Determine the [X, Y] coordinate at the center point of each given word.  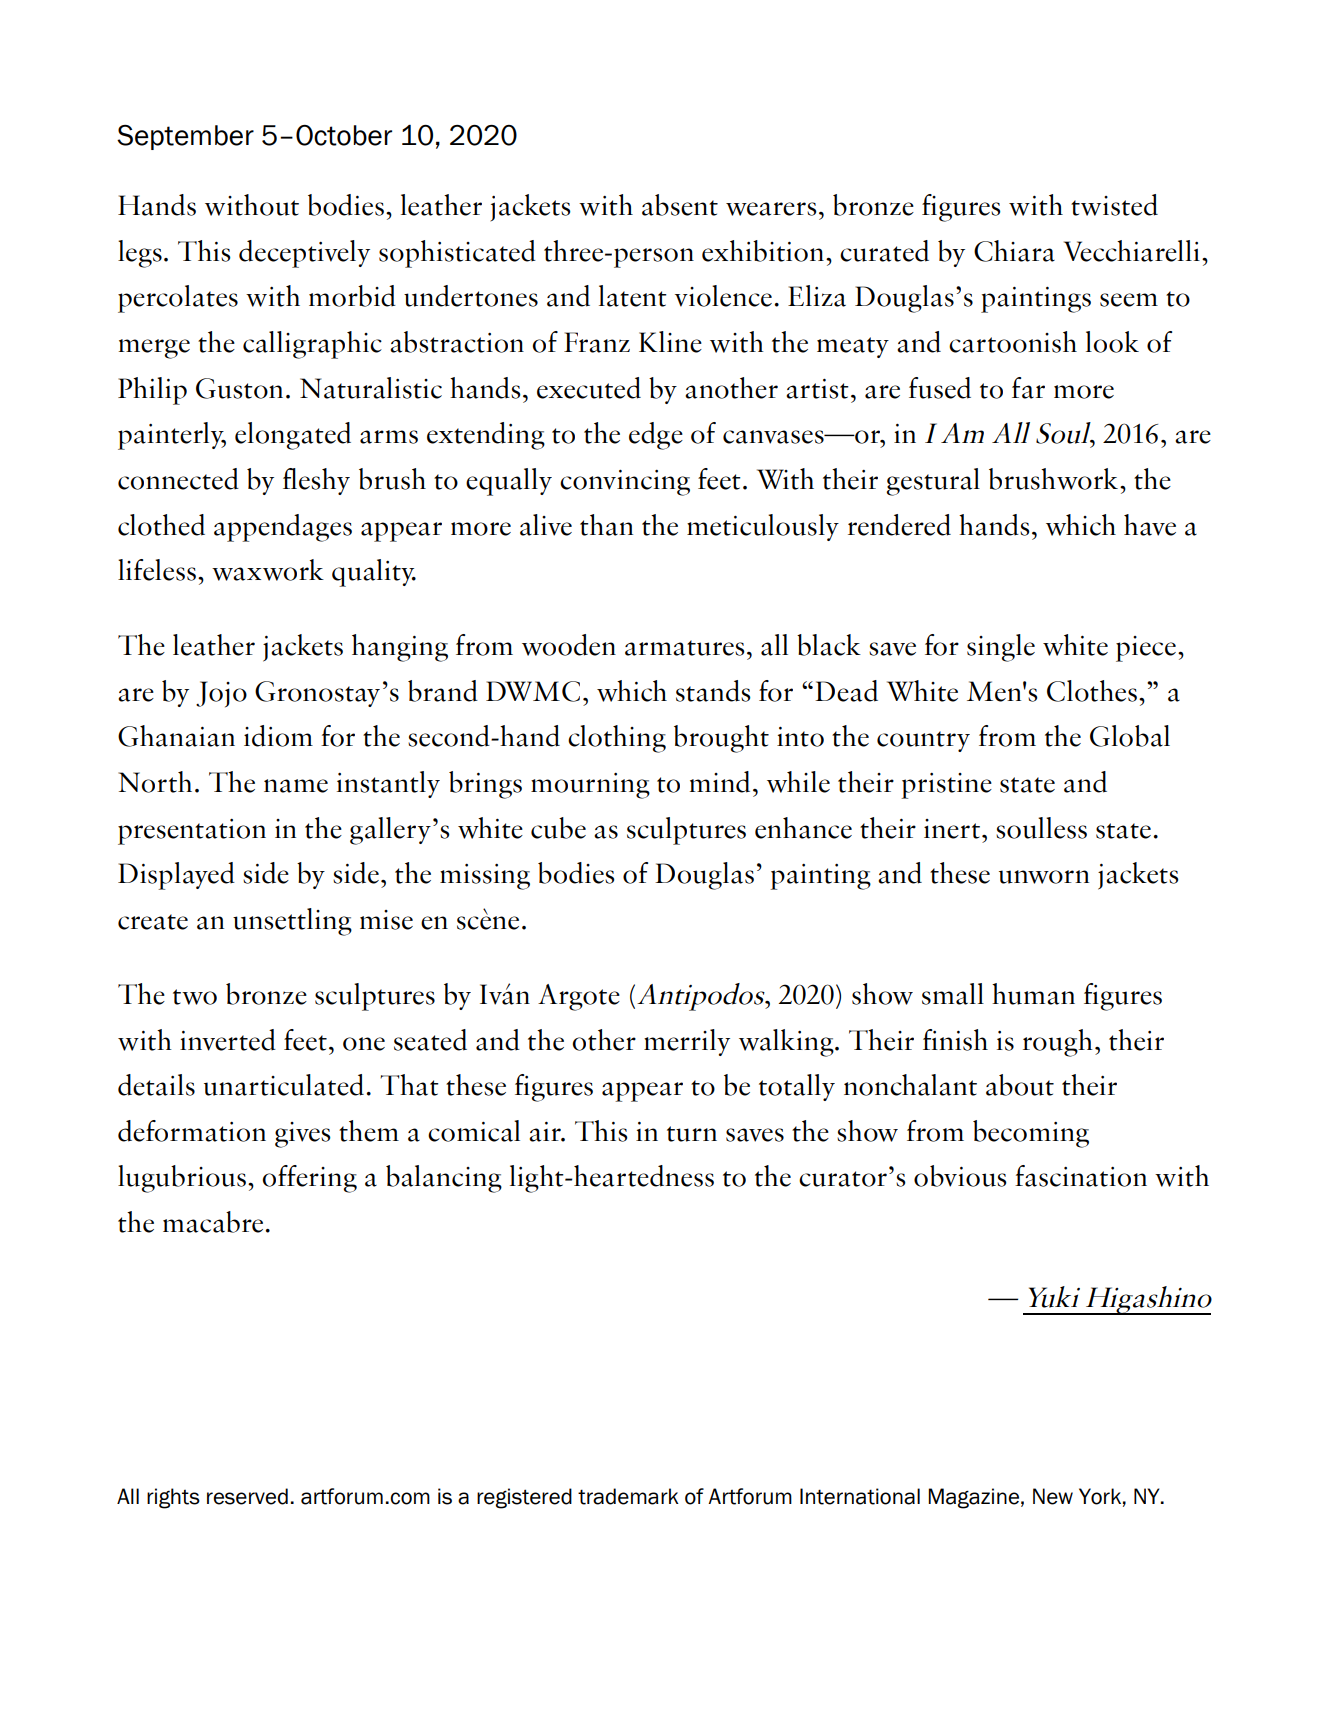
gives [303, 1135]
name [296, 786]
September [185, 137]
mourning [590, 786]
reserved [247, 1496]
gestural [933, 482]
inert [952, 829]
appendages [283, 528]
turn [692, 1134]
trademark [628, 1496]
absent [680, 205]
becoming [1031, 1134]
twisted [1114, 205]
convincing [625, 483]
